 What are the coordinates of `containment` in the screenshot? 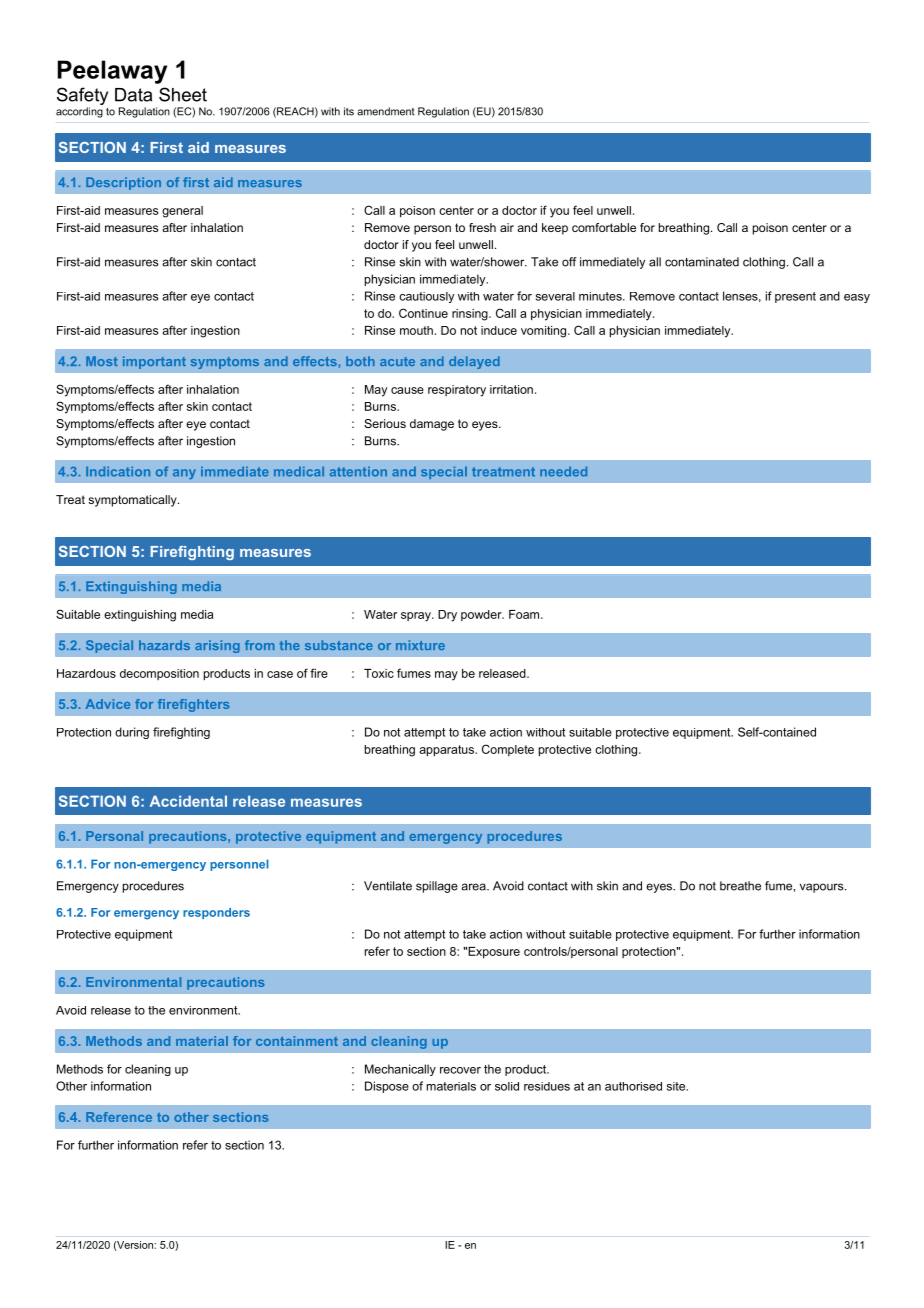 It's located at (297, 1041).
